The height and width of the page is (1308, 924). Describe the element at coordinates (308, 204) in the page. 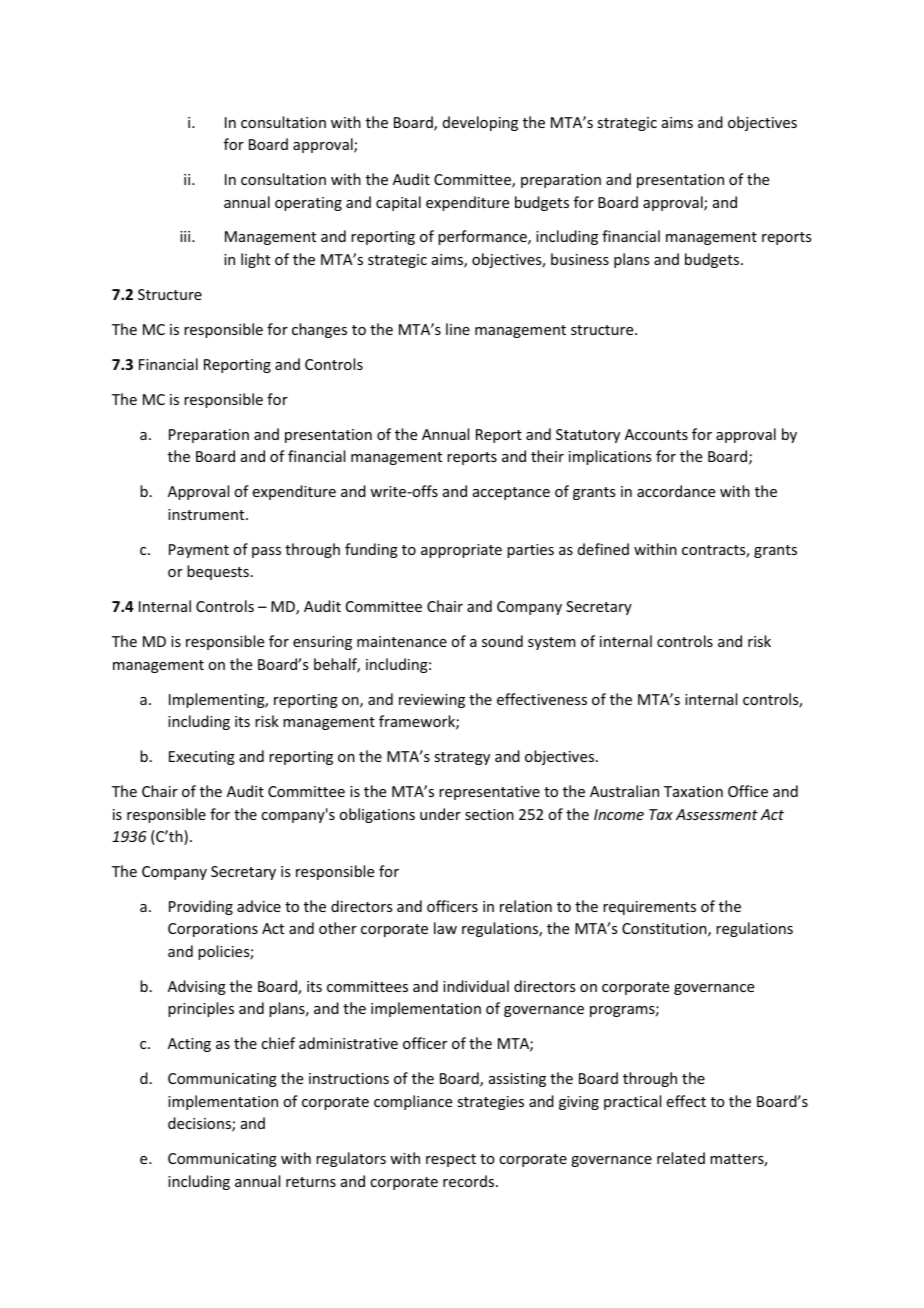

I see `operating` at that location.
